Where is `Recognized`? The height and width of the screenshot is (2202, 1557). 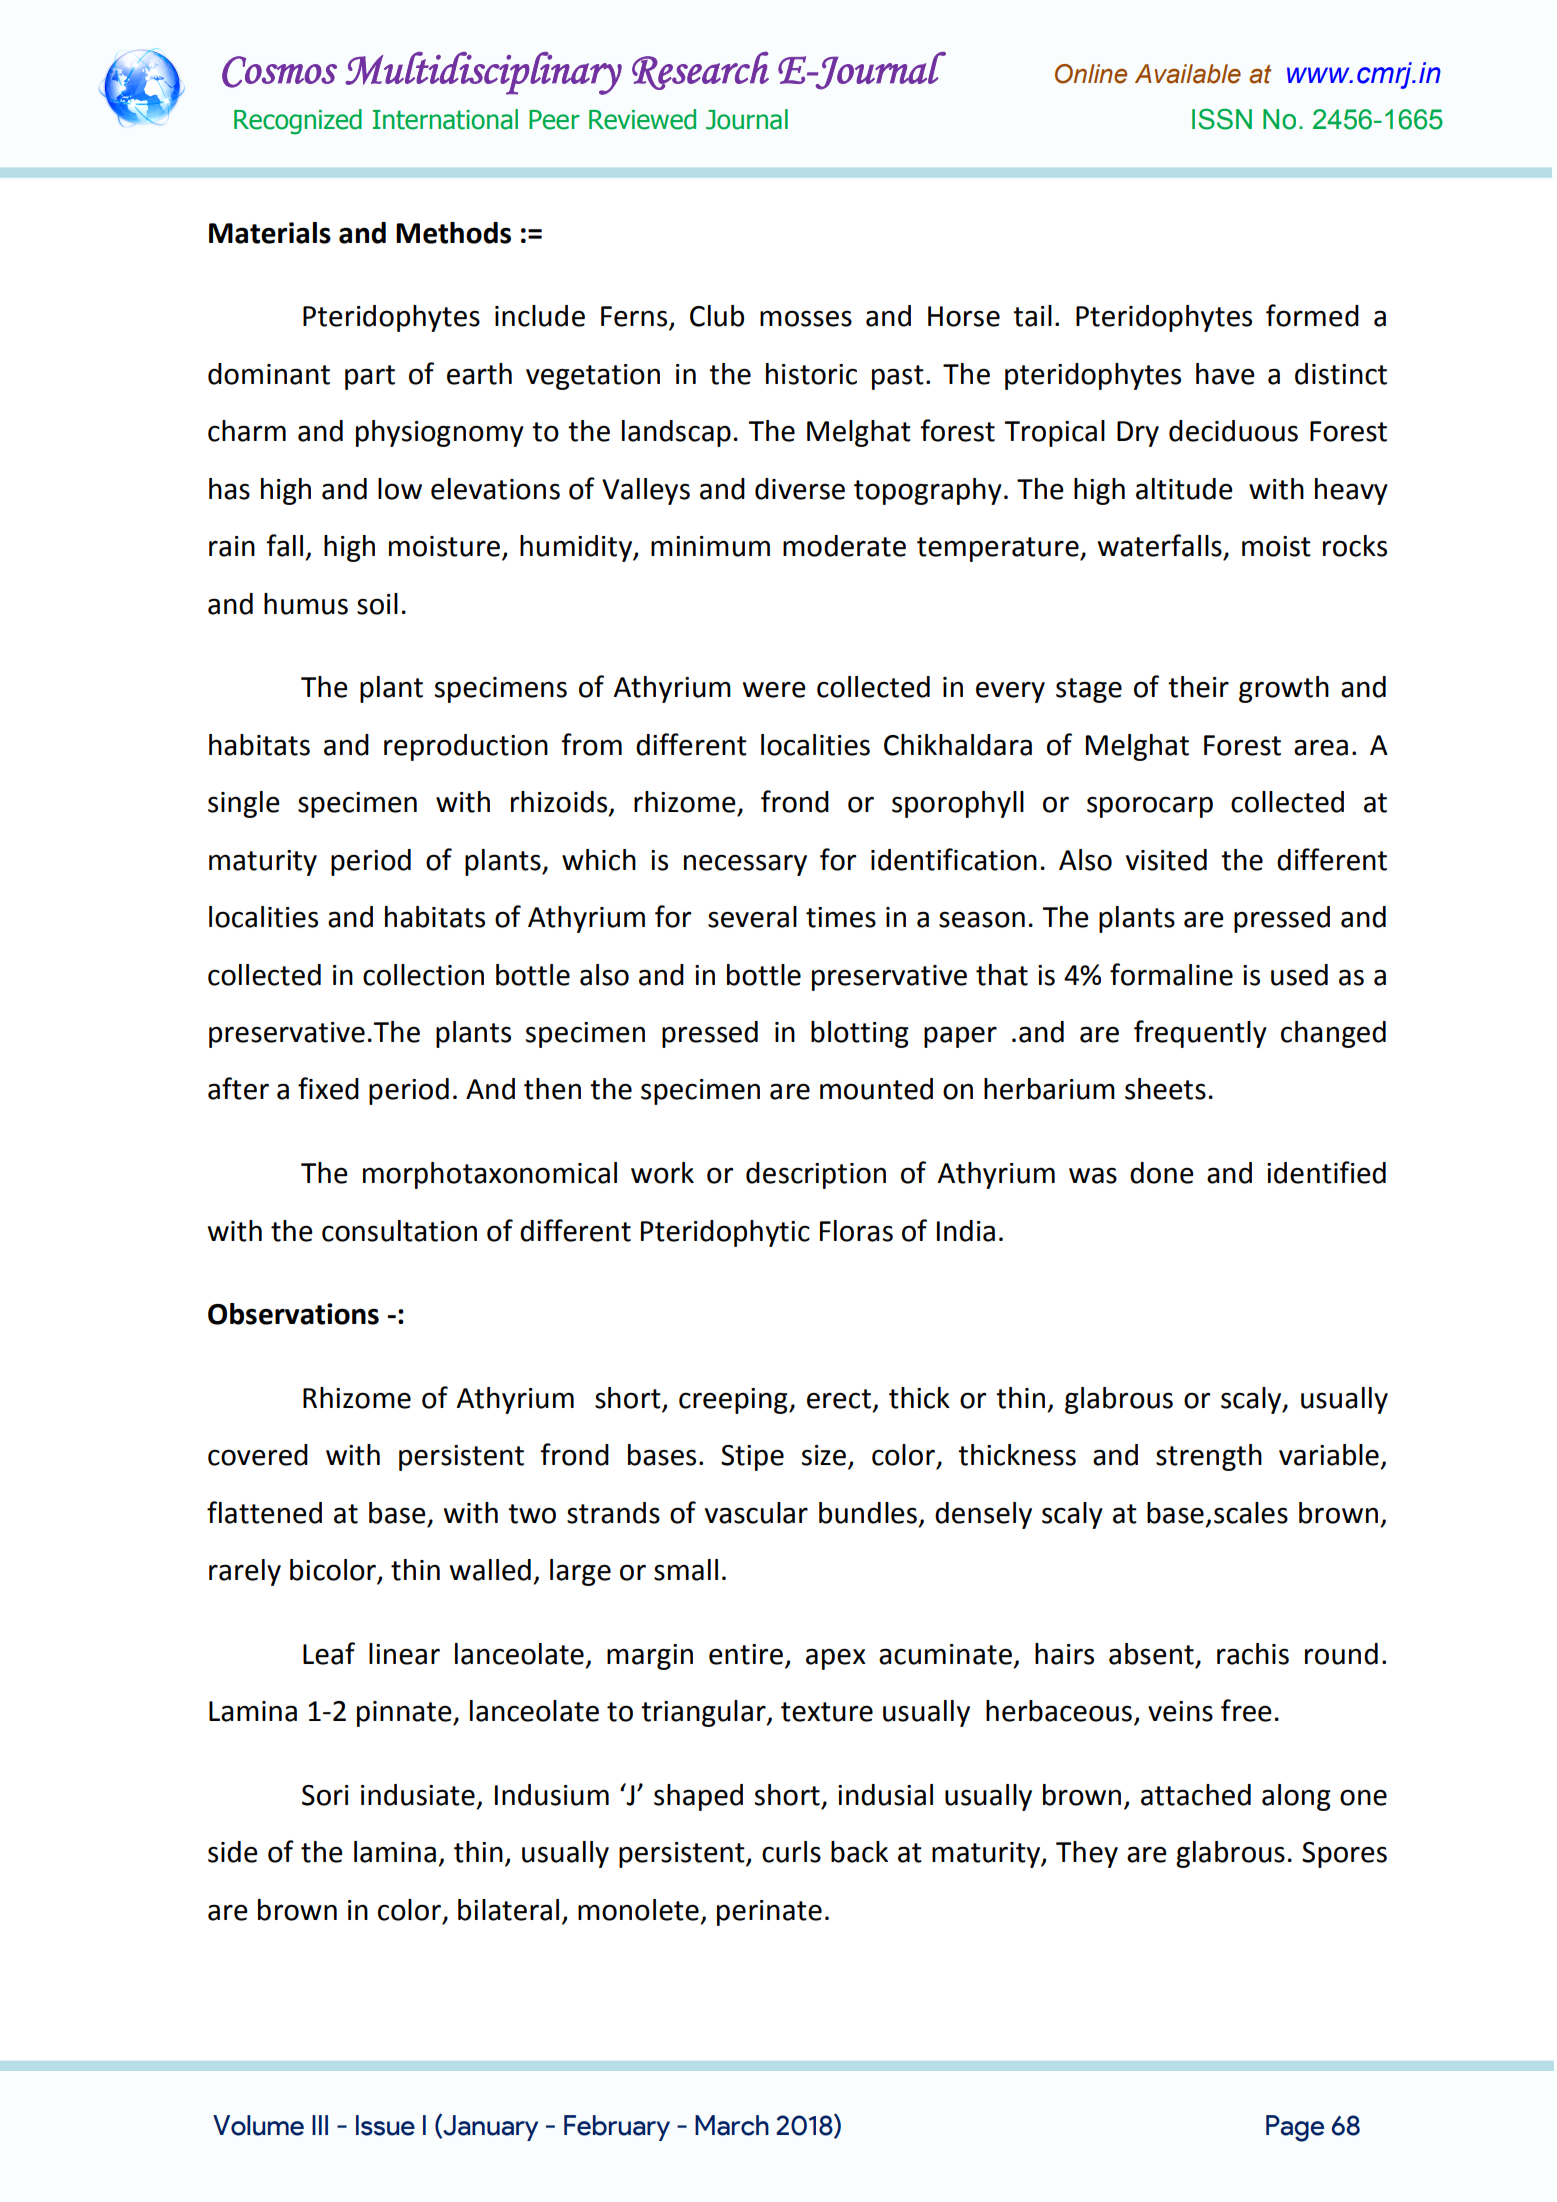
Recognized is located at coordinates (298, 122).
